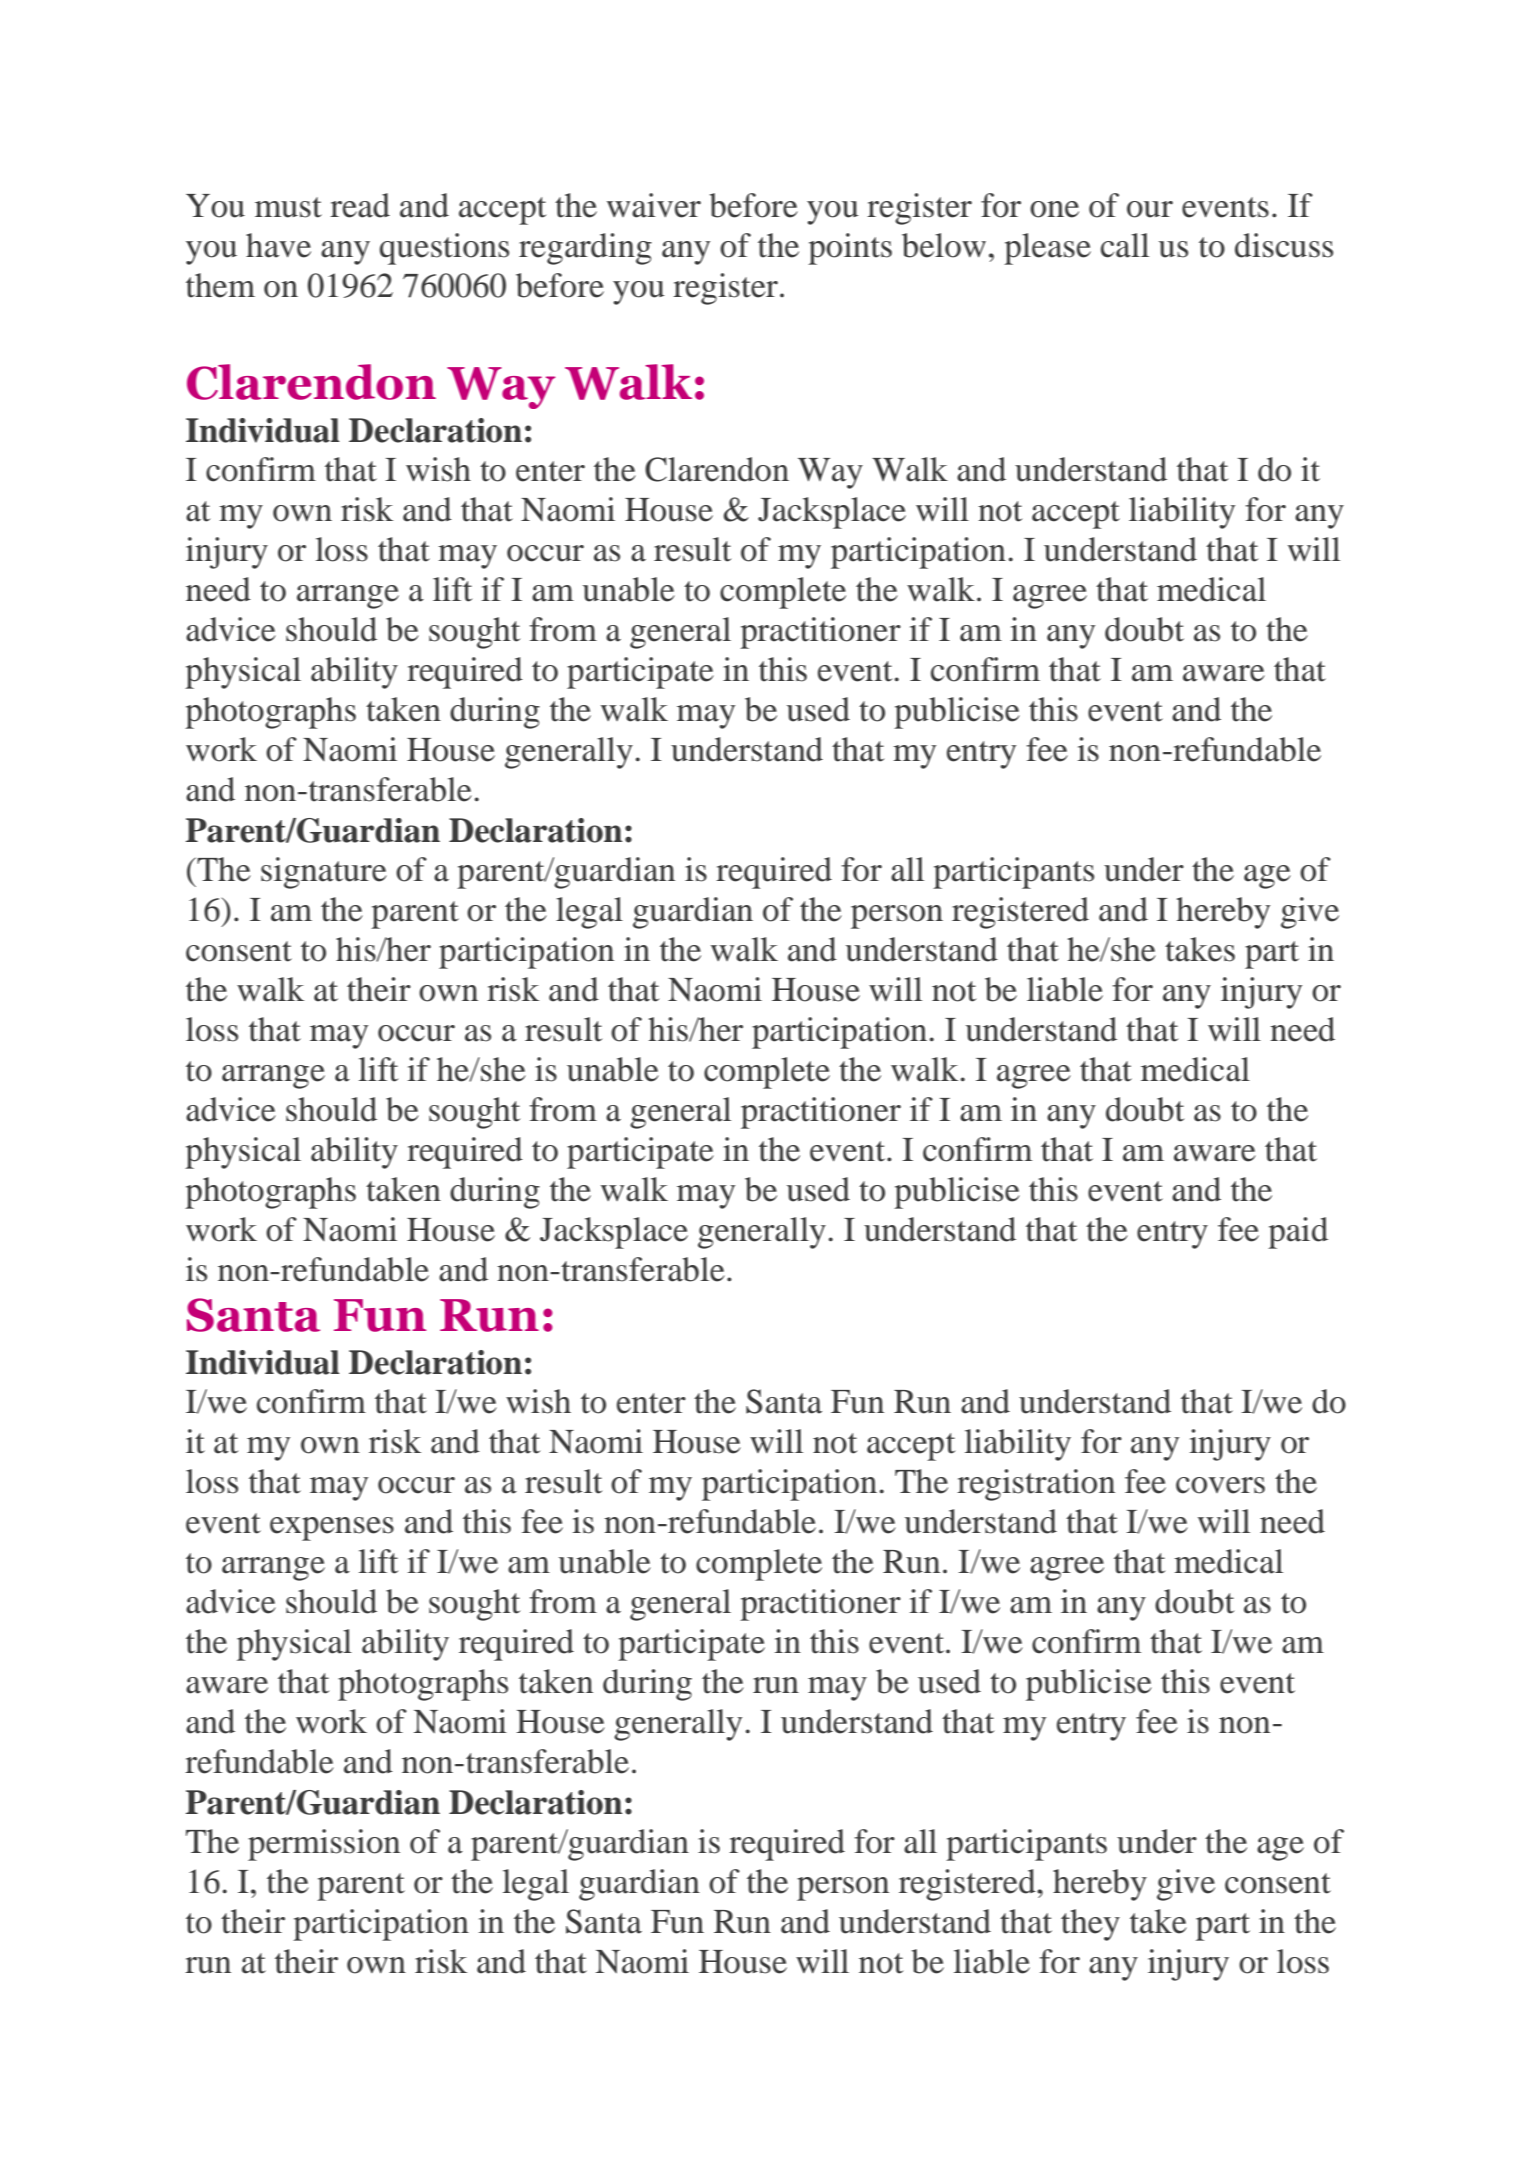 The width and height of the screenshot is (1533, 2168). I want to click on please, so click(1047, 249).
